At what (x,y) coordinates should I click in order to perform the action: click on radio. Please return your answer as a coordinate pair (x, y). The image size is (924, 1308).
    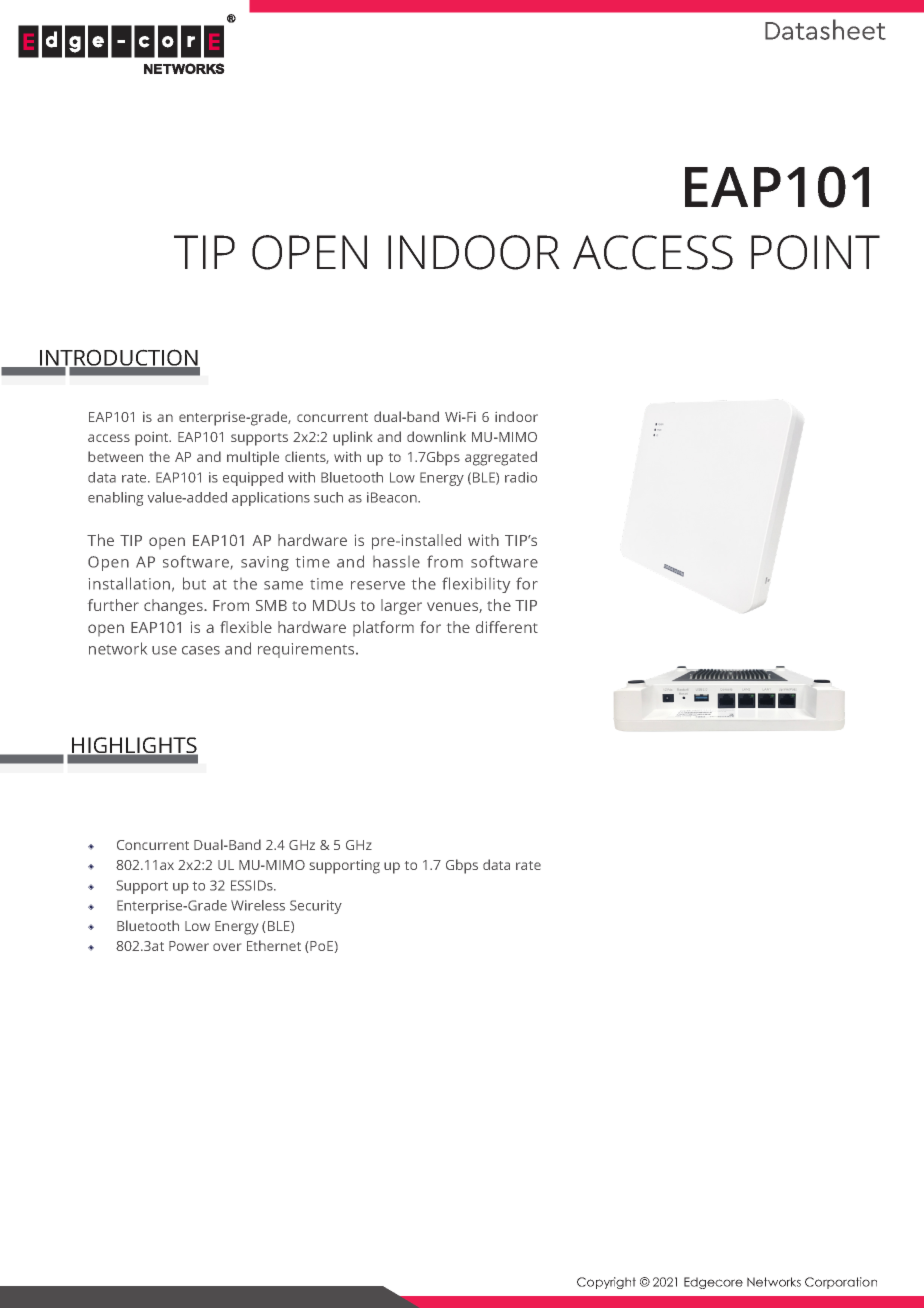
    Looking at the image, I should click on (521, 477).
